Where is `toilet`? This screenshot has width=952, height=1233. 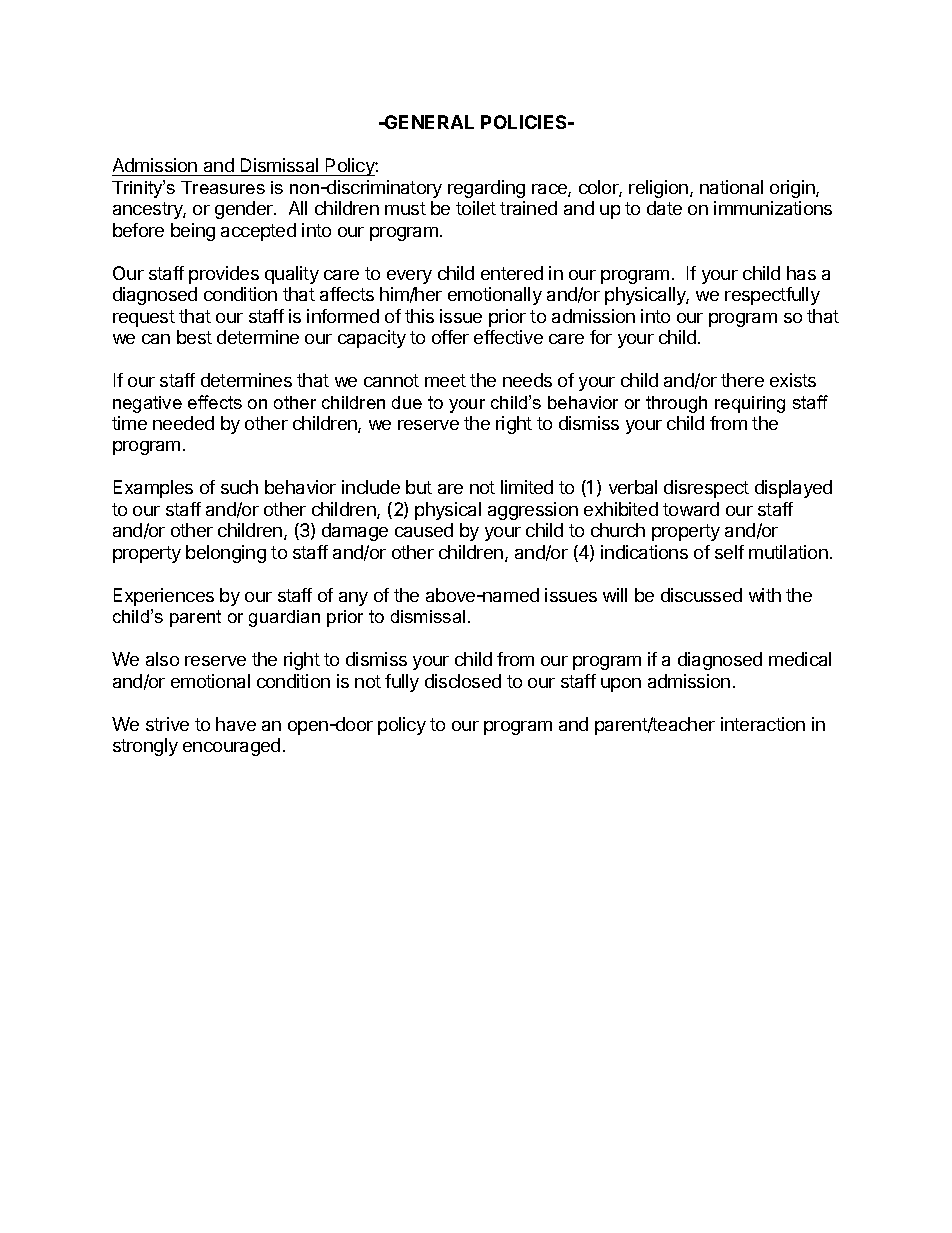
toilet is located at coordinates (476, 208).
